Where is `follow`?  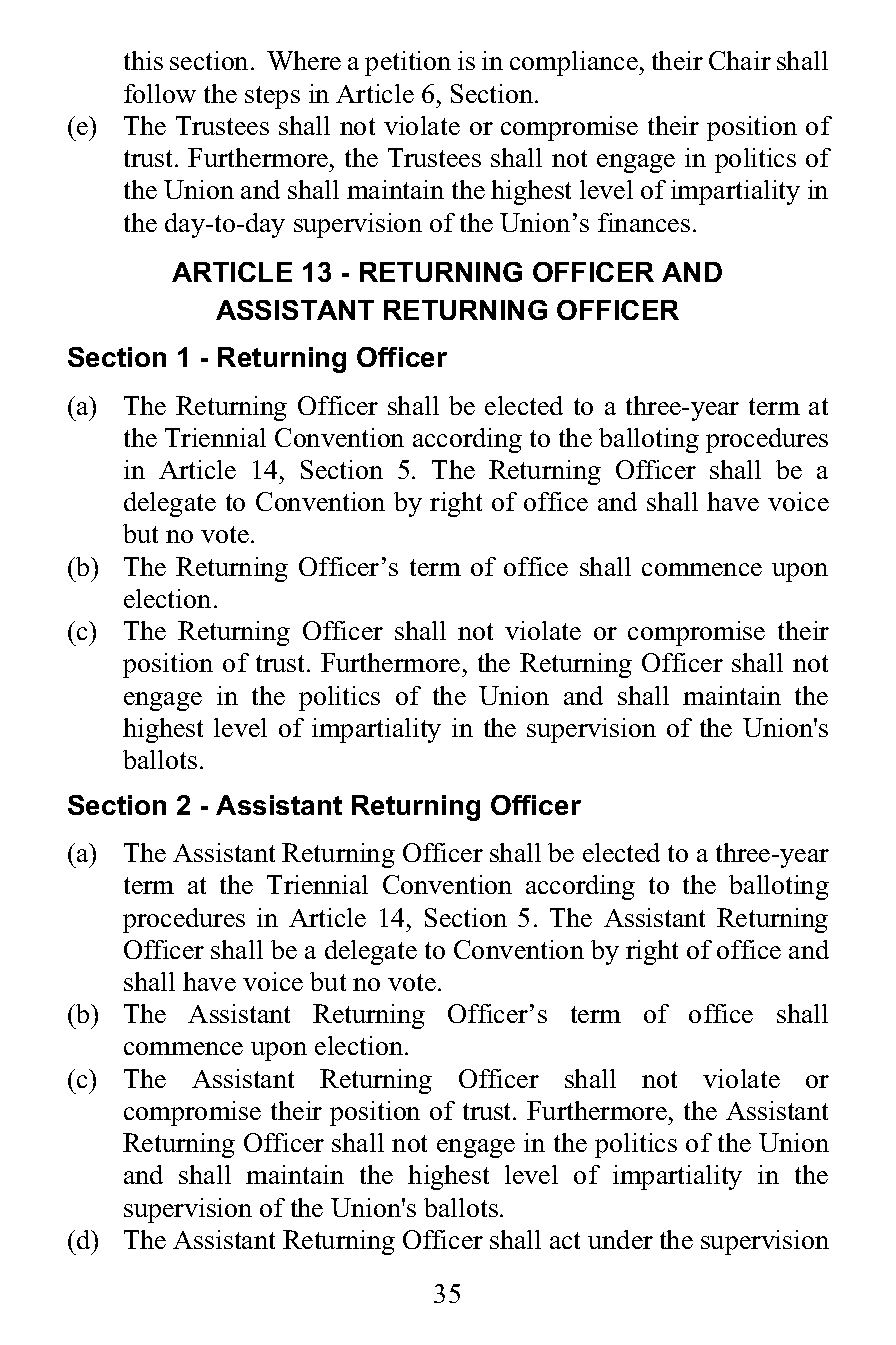
follow is located at coordinates (160, 93).
